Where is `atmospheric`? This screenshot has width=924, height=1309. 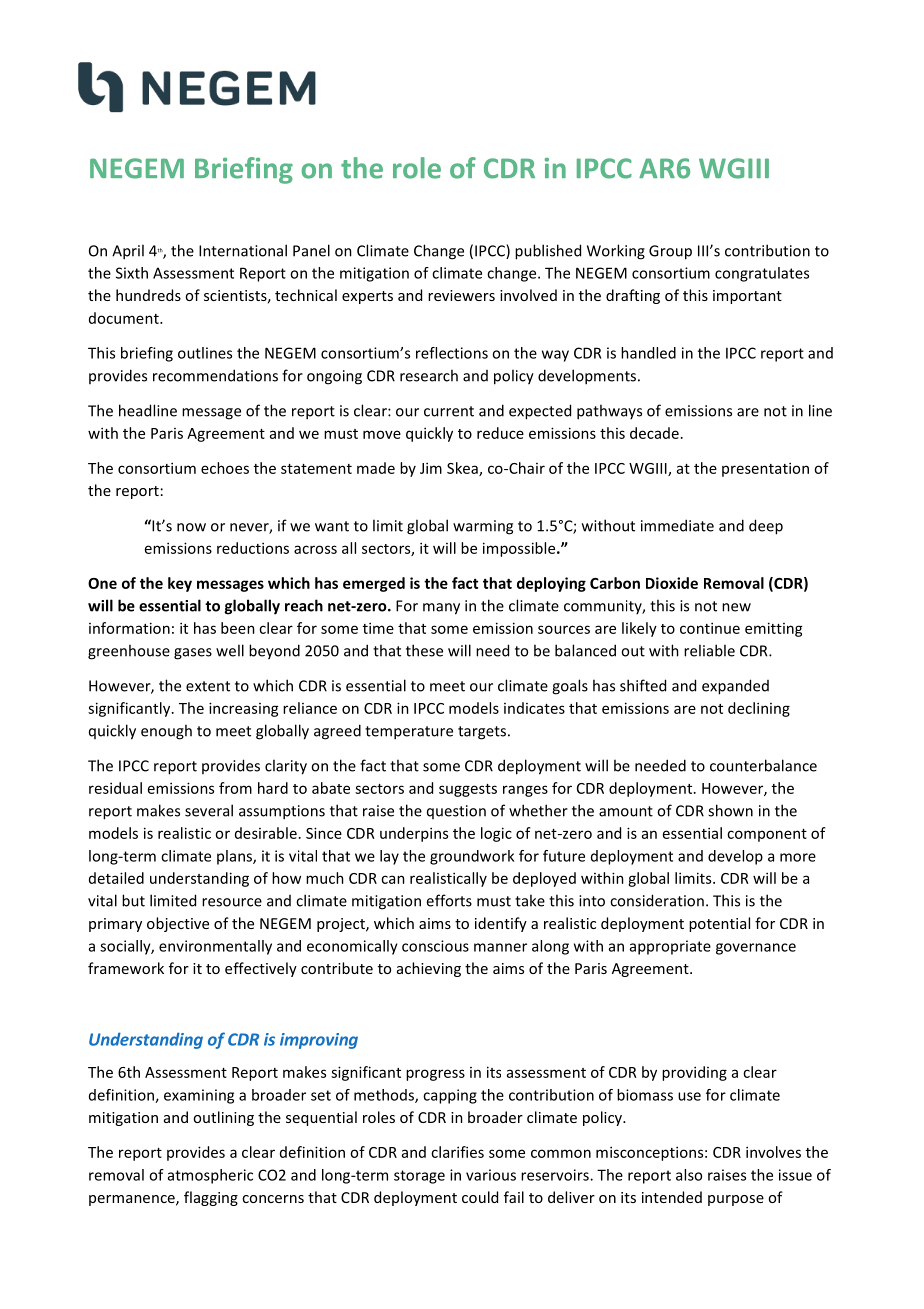 atmospheric is located at coordinates (210, 1176).
